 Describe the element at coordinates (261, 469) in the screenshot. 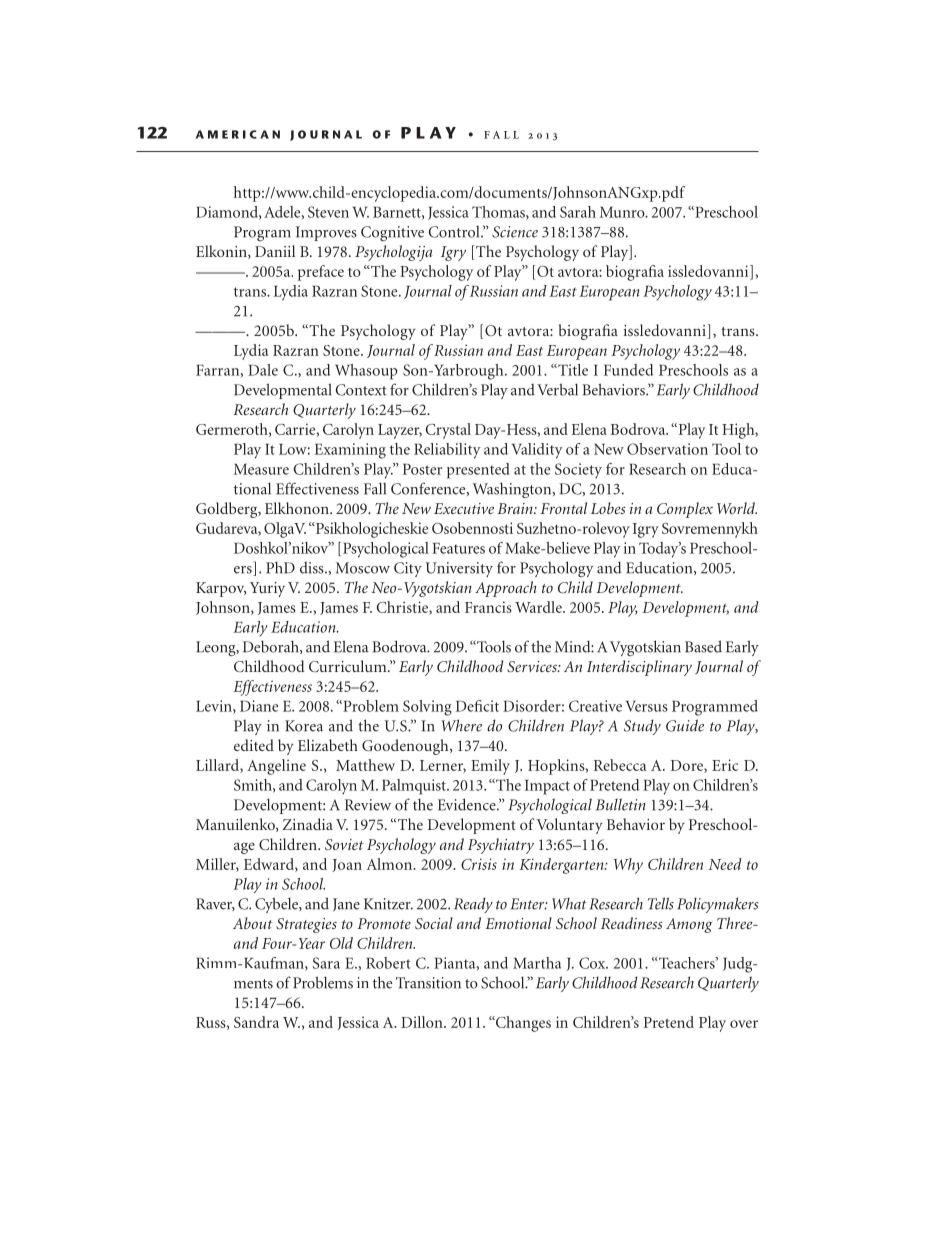

I see `Measure` at that location.
